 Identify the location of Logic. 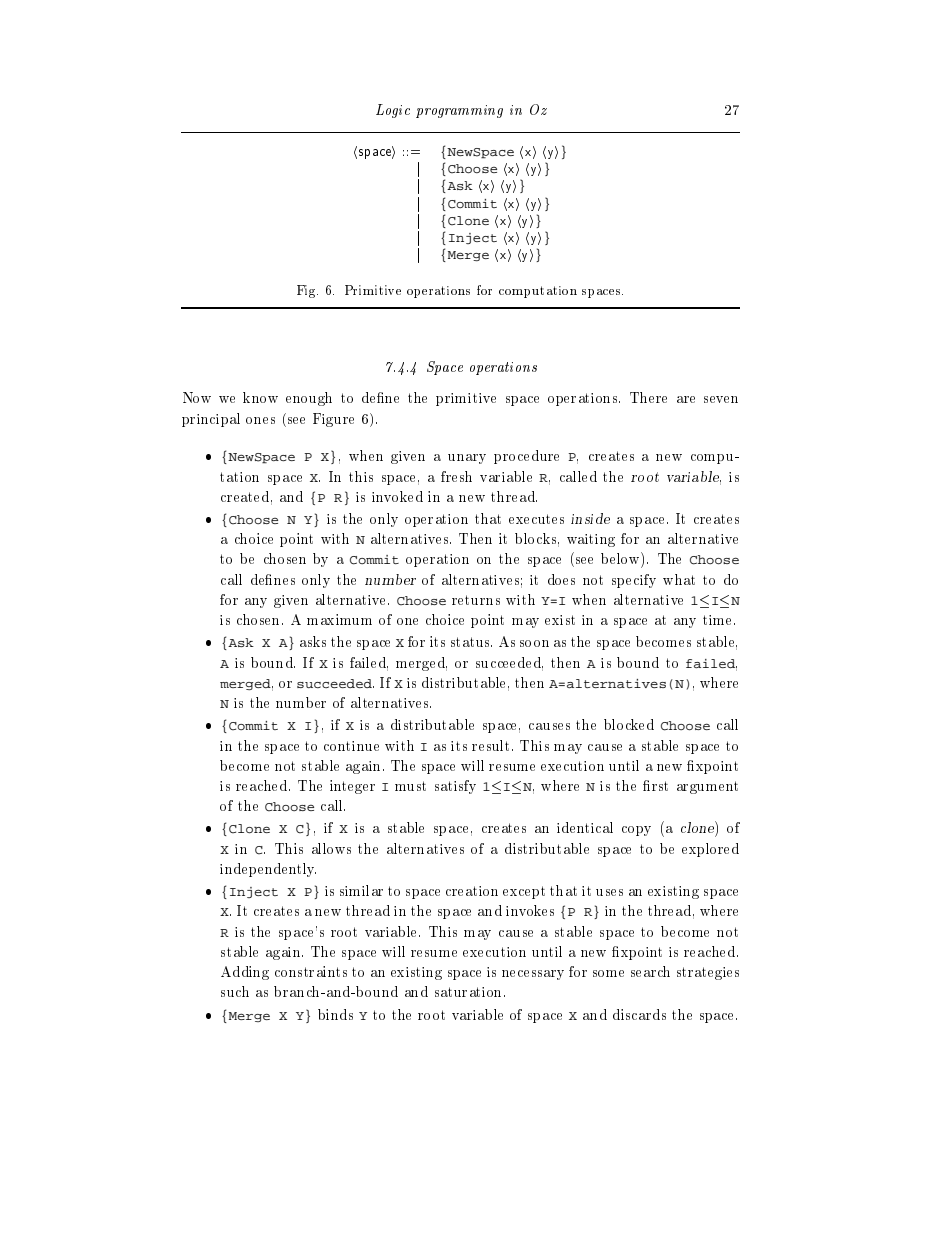
(393, 111).
